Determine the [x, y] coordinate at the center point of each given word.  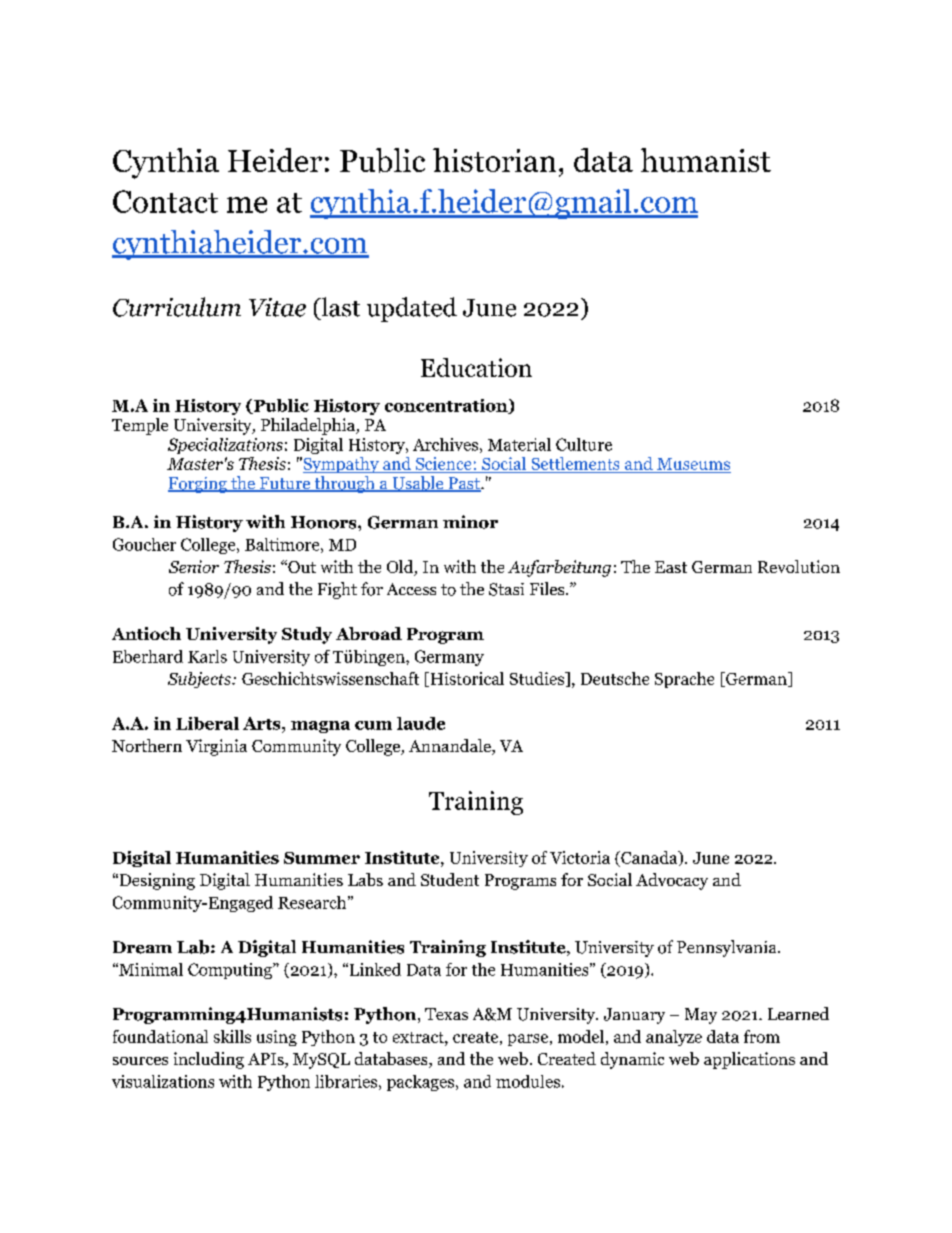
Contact [165, 201]
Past [464, 484]
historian [494, 160]
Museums [693, 465]
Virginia [216, 747]
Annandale [451, 747]
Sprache [684, 680]
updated [412, 309]
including [209, 1060]
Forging [198, 485]
